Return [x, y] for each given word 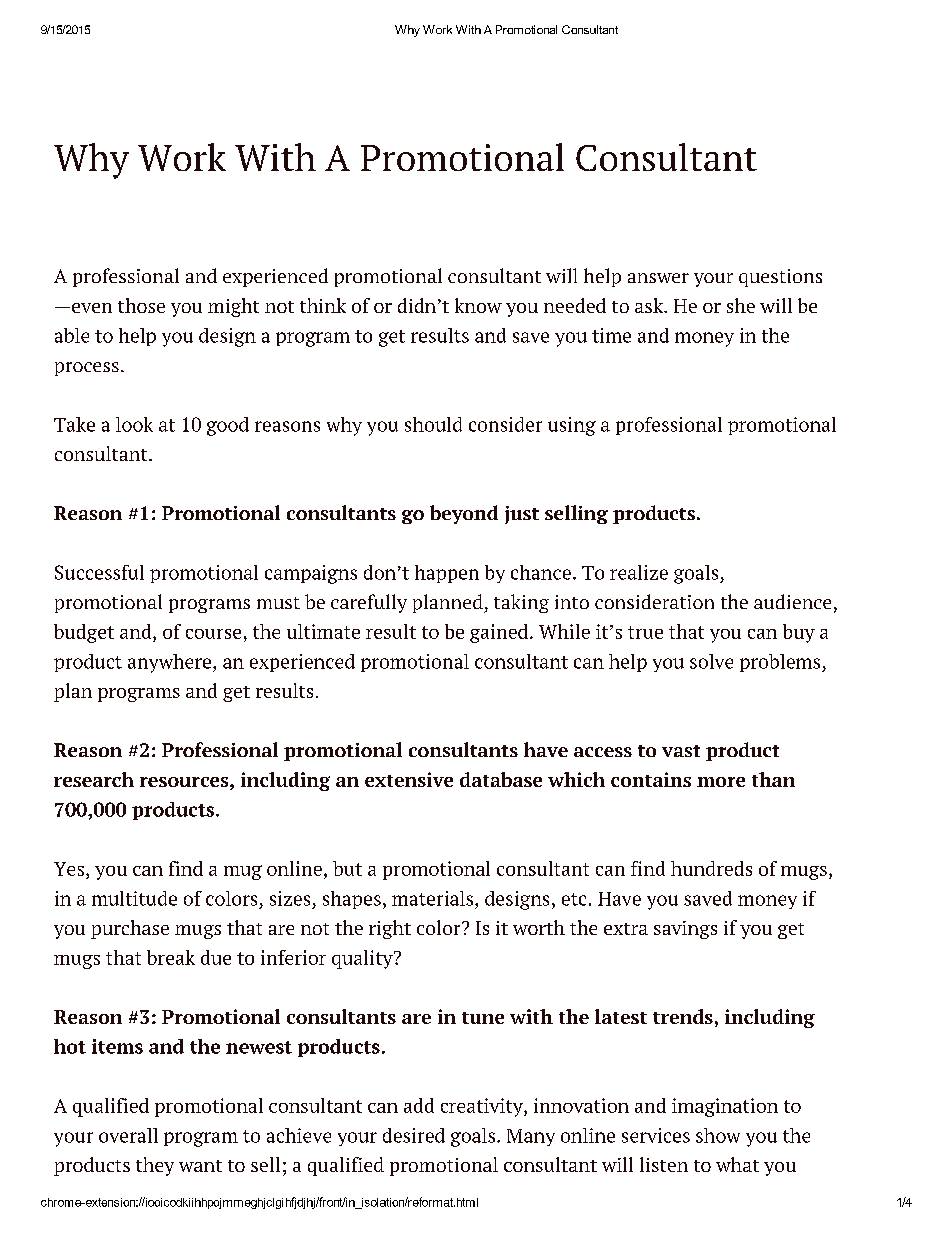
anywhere [171, 663]
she [741, 305]
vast [681, 751]
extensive [409, 779]
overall [128, 1135]
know [478, 305]
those [141, 305]
